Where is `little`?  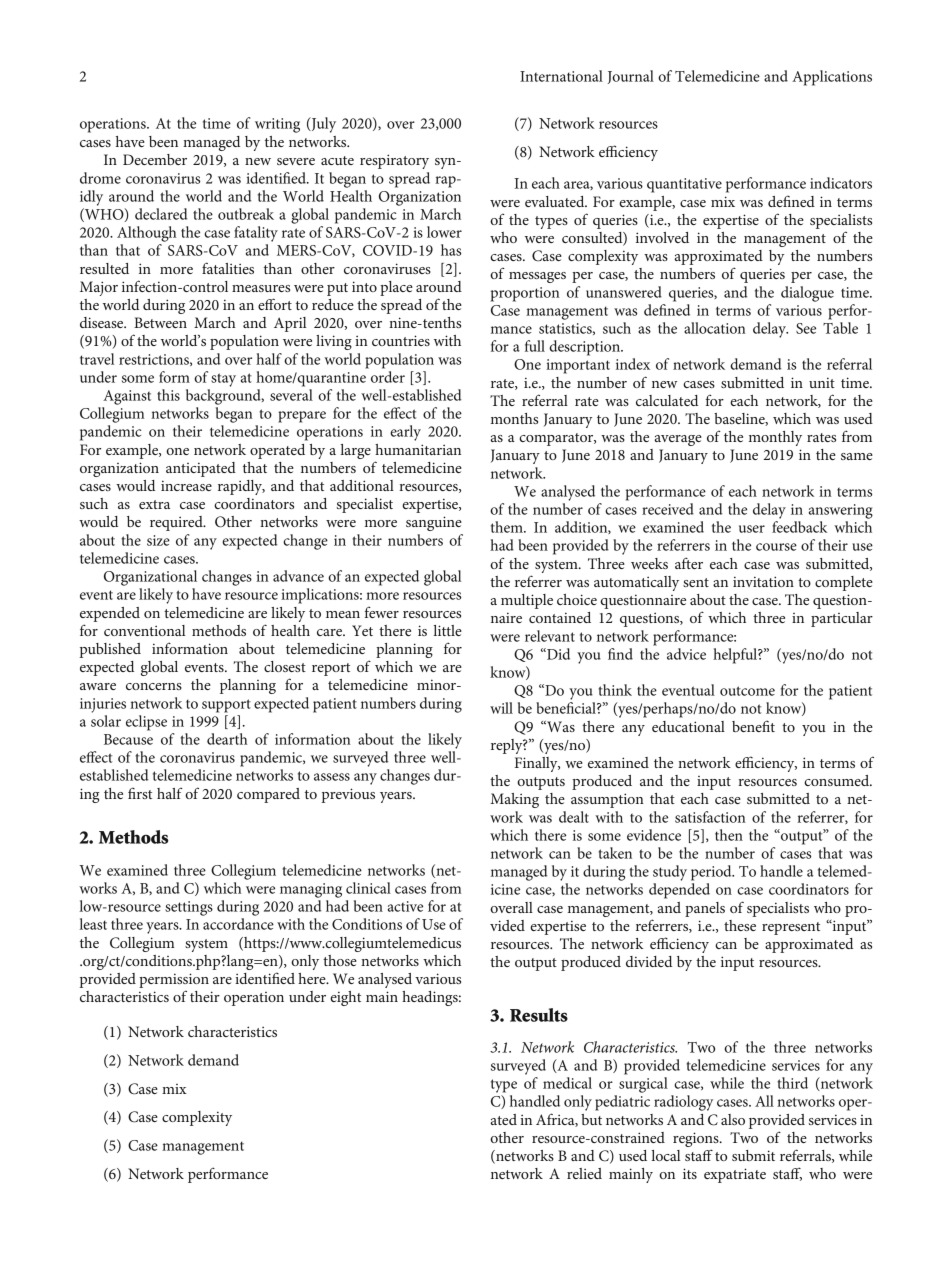 little is located at coordinates (448, 630).
